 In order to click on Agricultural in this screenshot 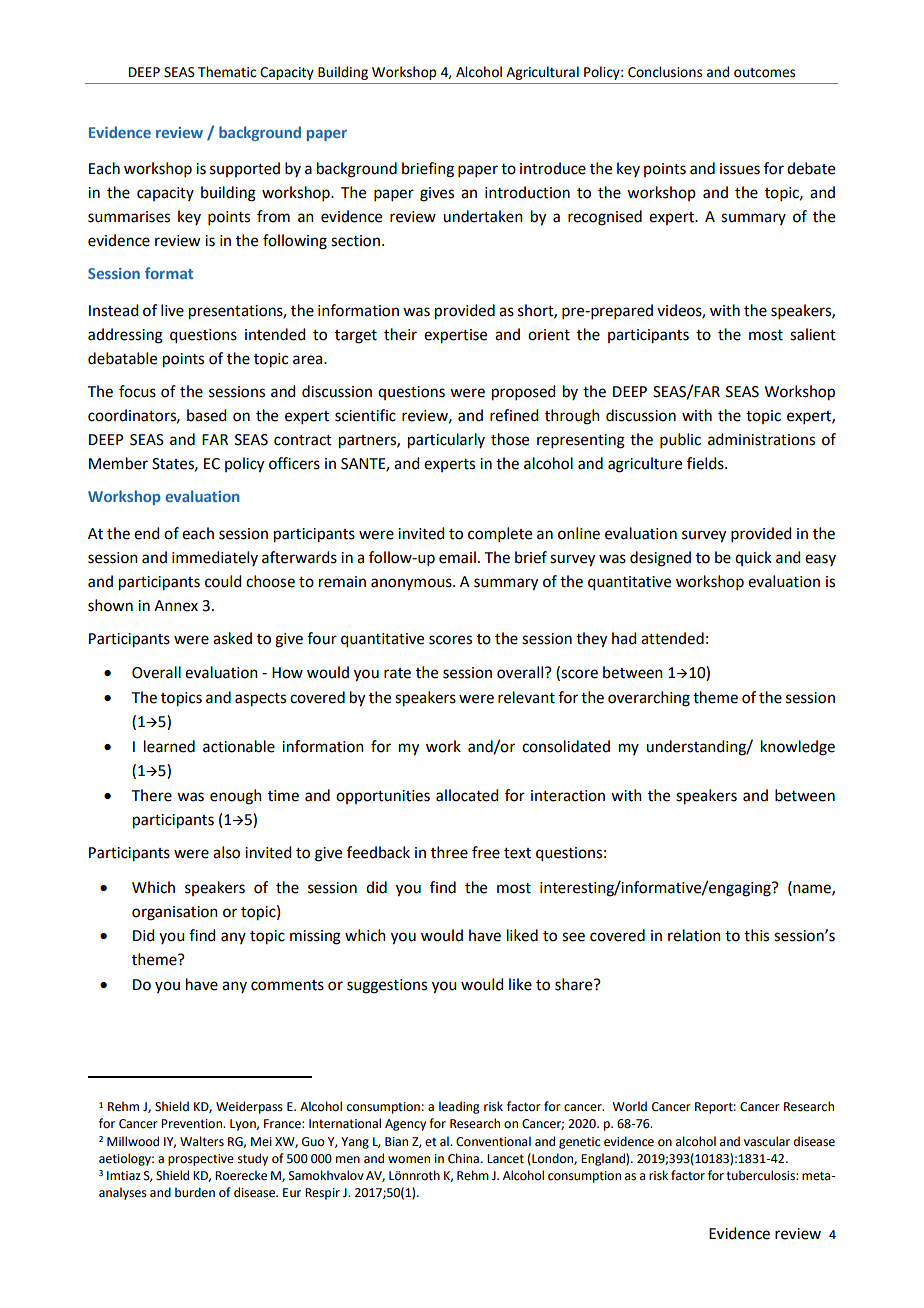, I will do `click(542, 73)`.
